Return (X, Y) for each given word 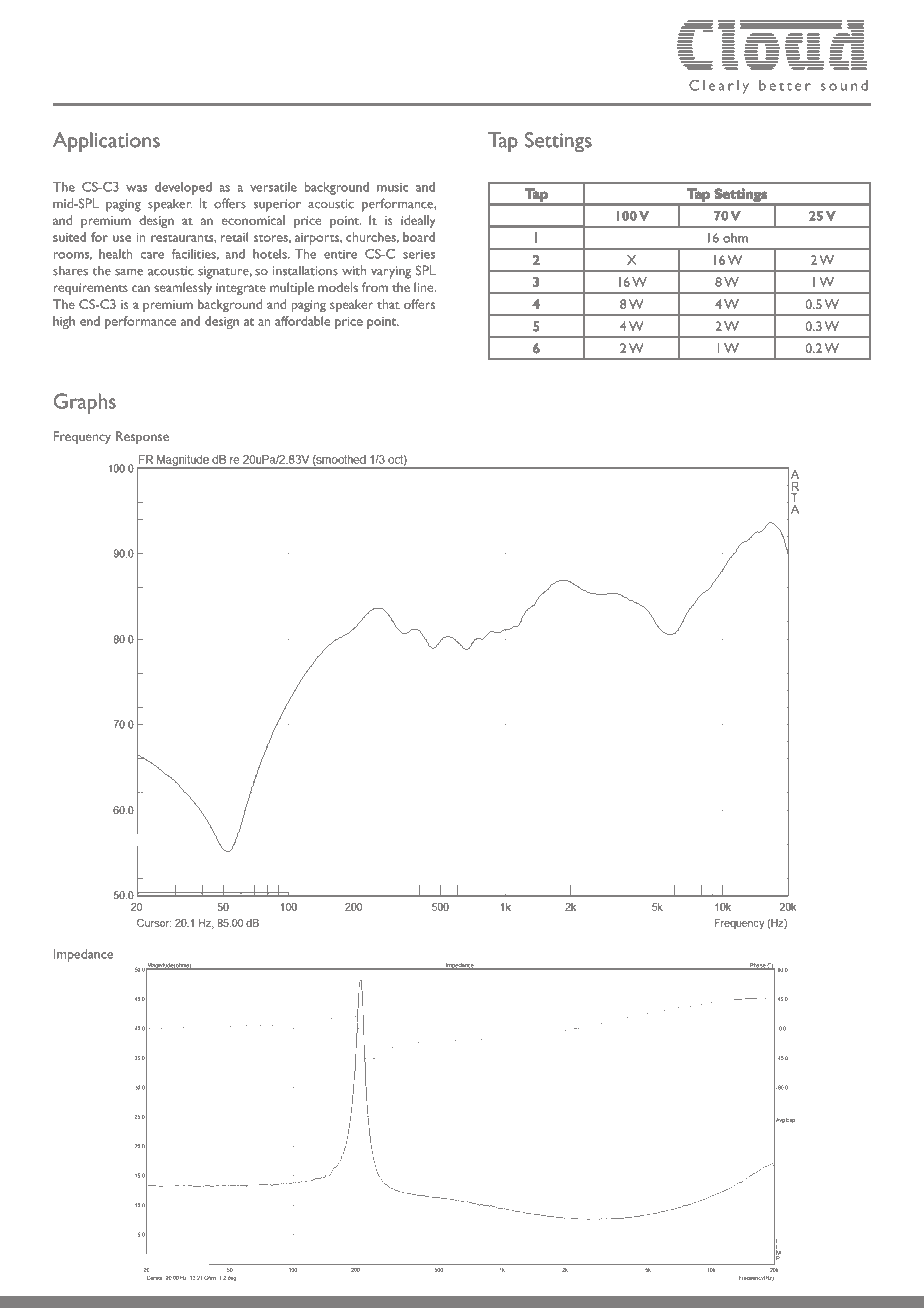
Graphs (85, 403)
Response (142, 437)
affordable (302, 321)
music (392, 187)
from (375, 287)
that (388, 304)
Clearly (719, 87)
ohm (735, 238)
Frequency (82, 437)
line (425, 287)
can (141, 288)
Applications (106, 142)
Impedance (83, 955)
